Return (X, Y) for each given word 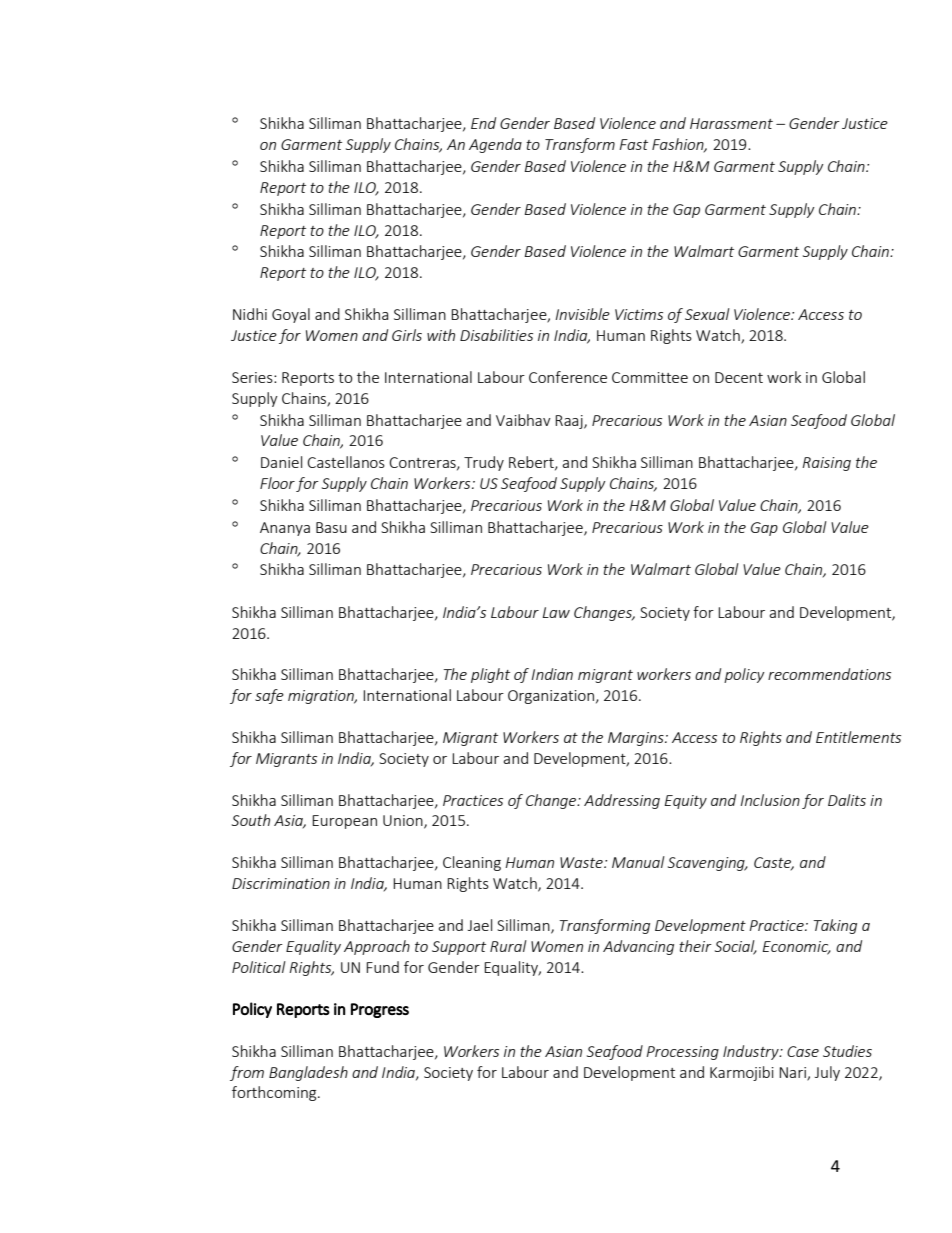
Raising (826, 464)
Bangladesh (308, 1073)
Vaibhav (523, 420)
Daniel (281, 462)
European (344, 822)
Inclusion (770, 800)
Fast (633, 144)
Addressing (622, 801)
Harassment (731, 123)
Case (803, 1051)
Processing (682, 1053)
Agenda (495, 145)
